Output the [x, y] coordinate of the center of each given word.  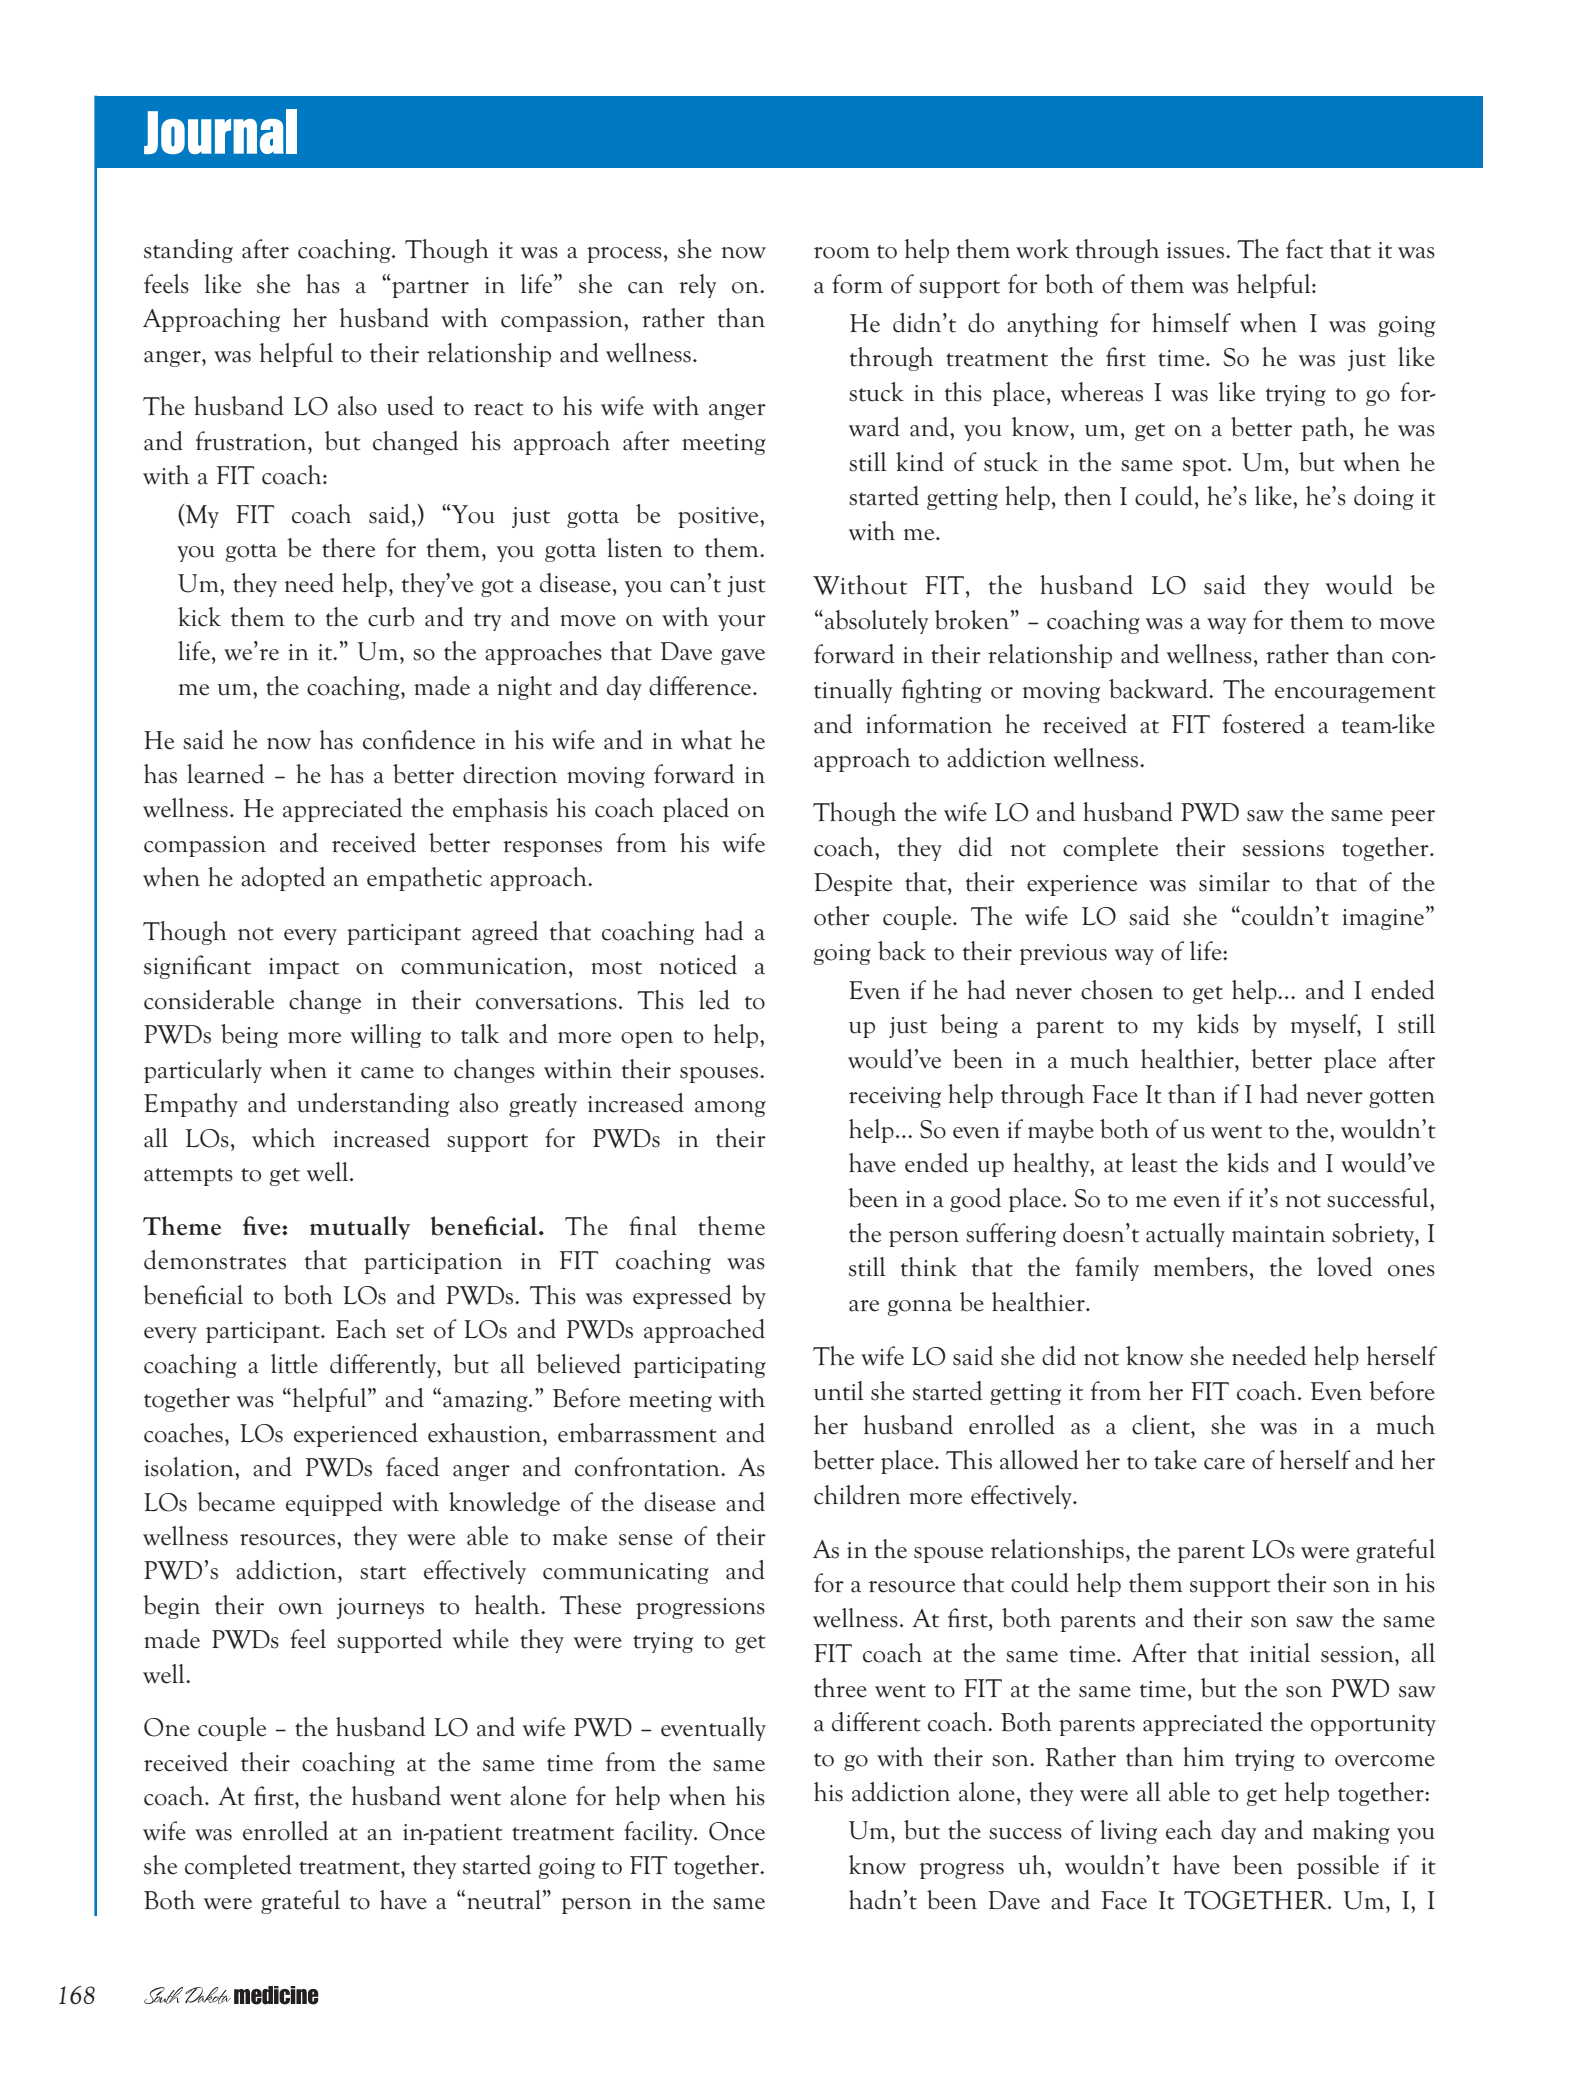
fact [1304, 249]
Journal [220, 131]
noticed [698, 965]
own [301, 1609]
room [842, 253]
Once [737, 1831]
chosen [1117, 990]
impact [304, 968]
